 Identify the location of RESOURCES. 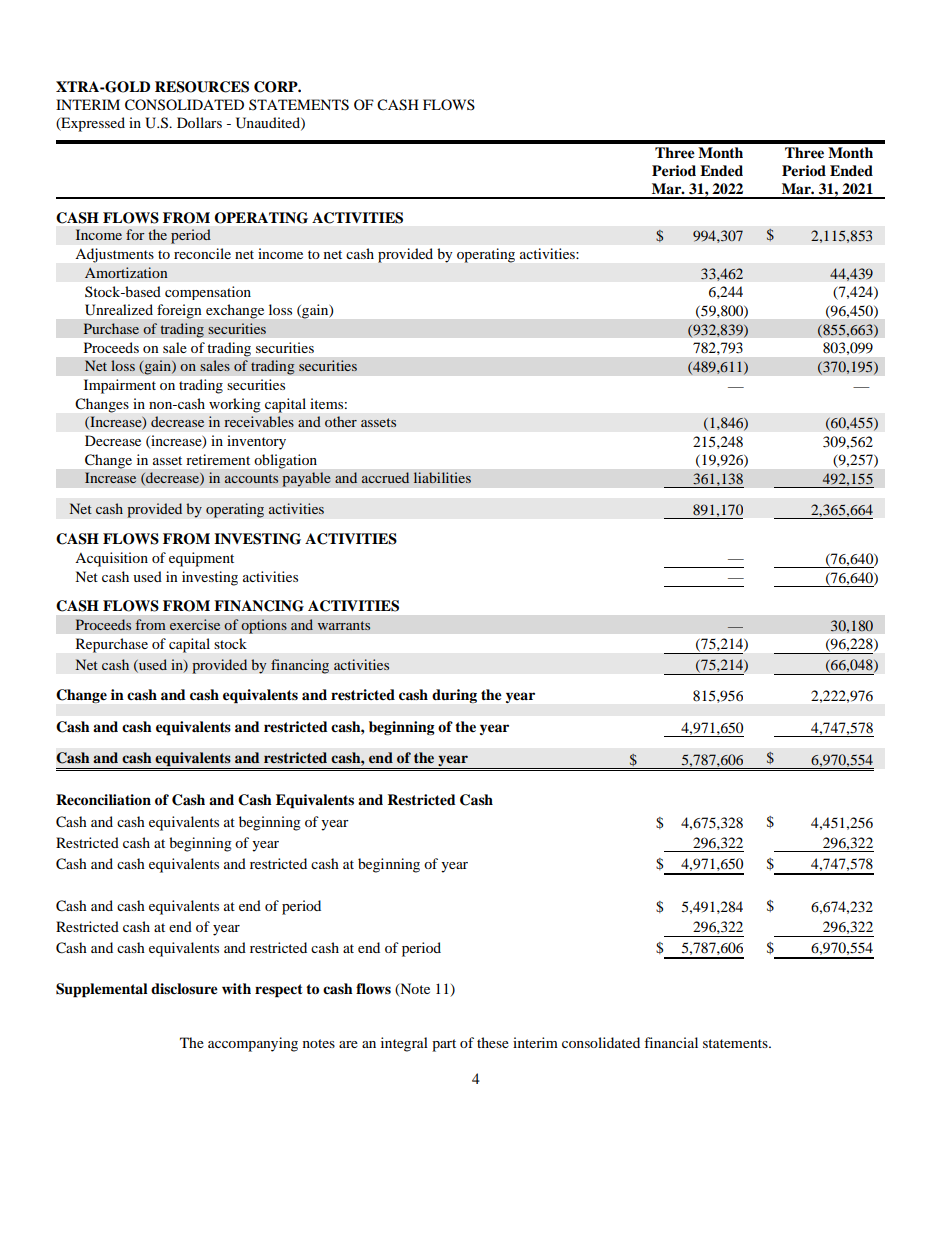
(202, 87).
